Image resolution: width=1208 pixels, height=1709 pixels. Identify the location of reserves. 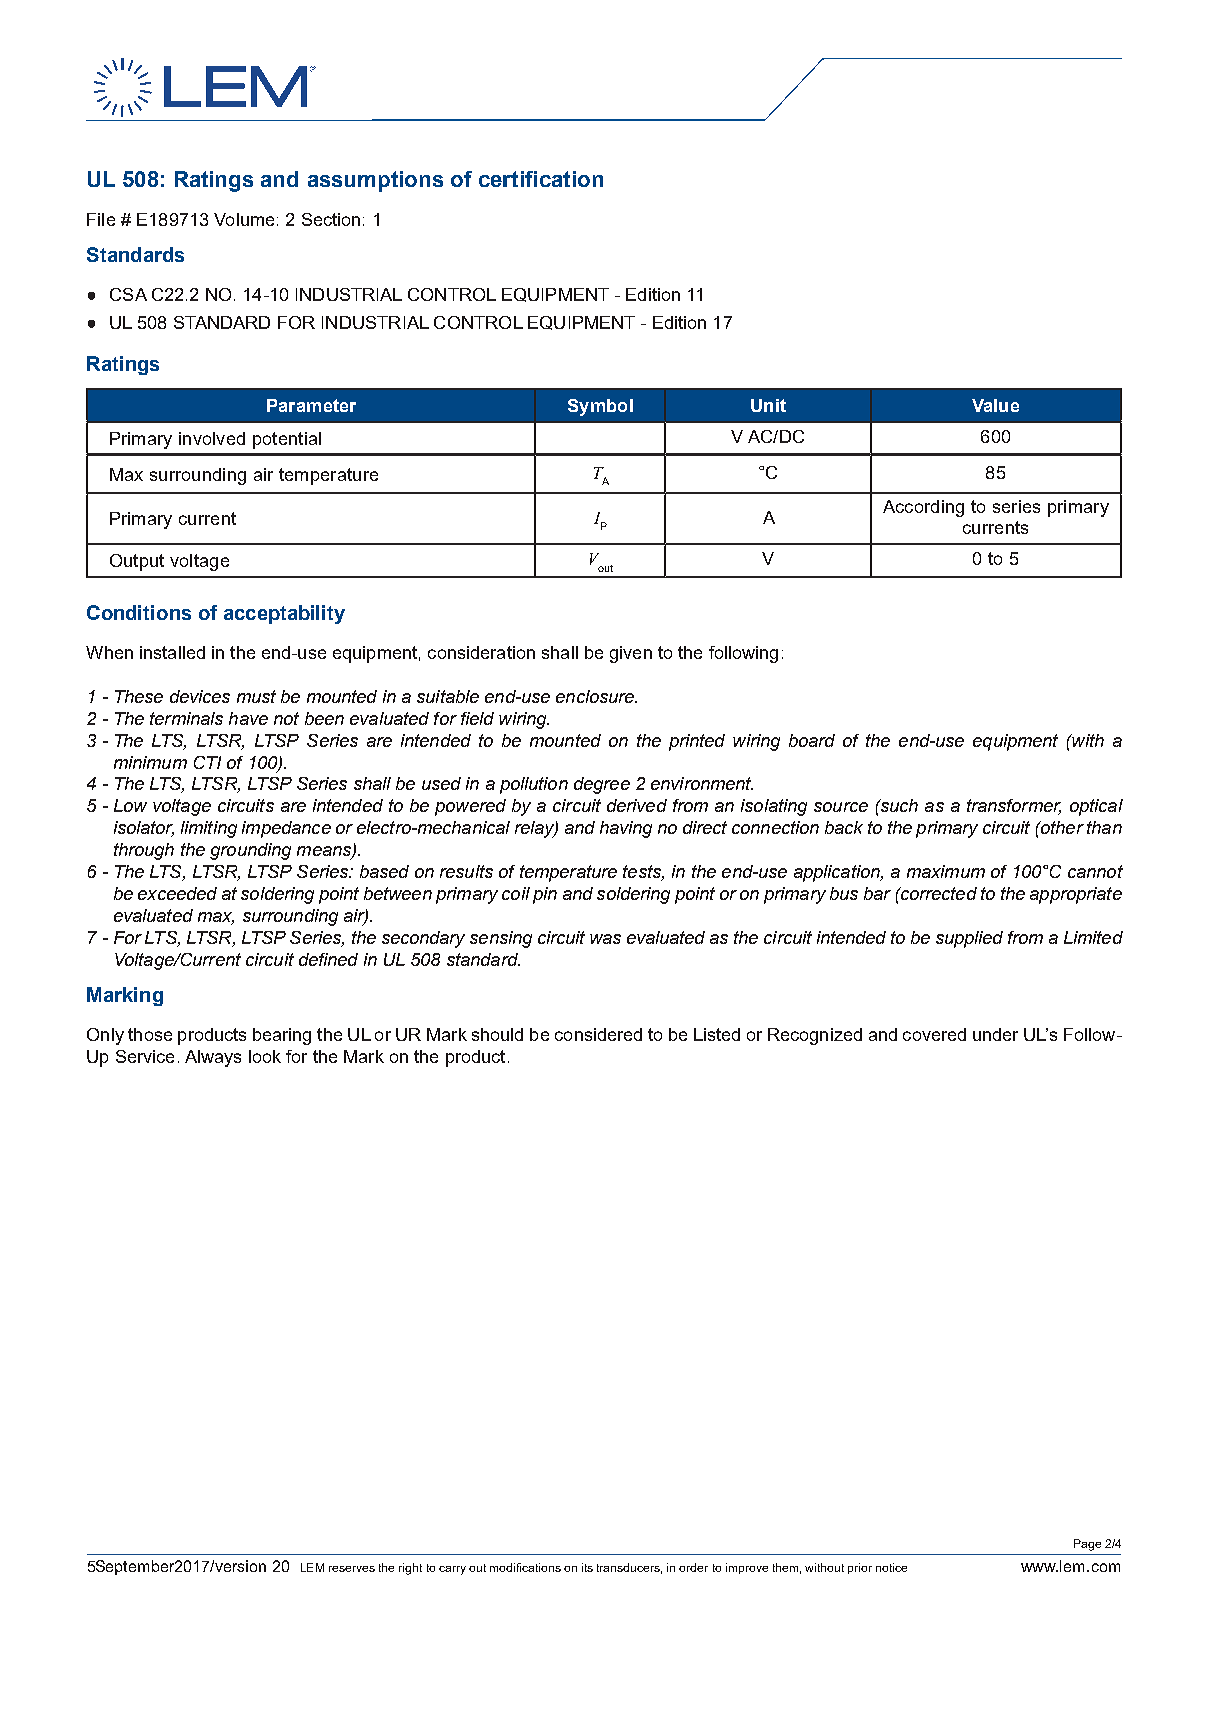
(352, 1569).
